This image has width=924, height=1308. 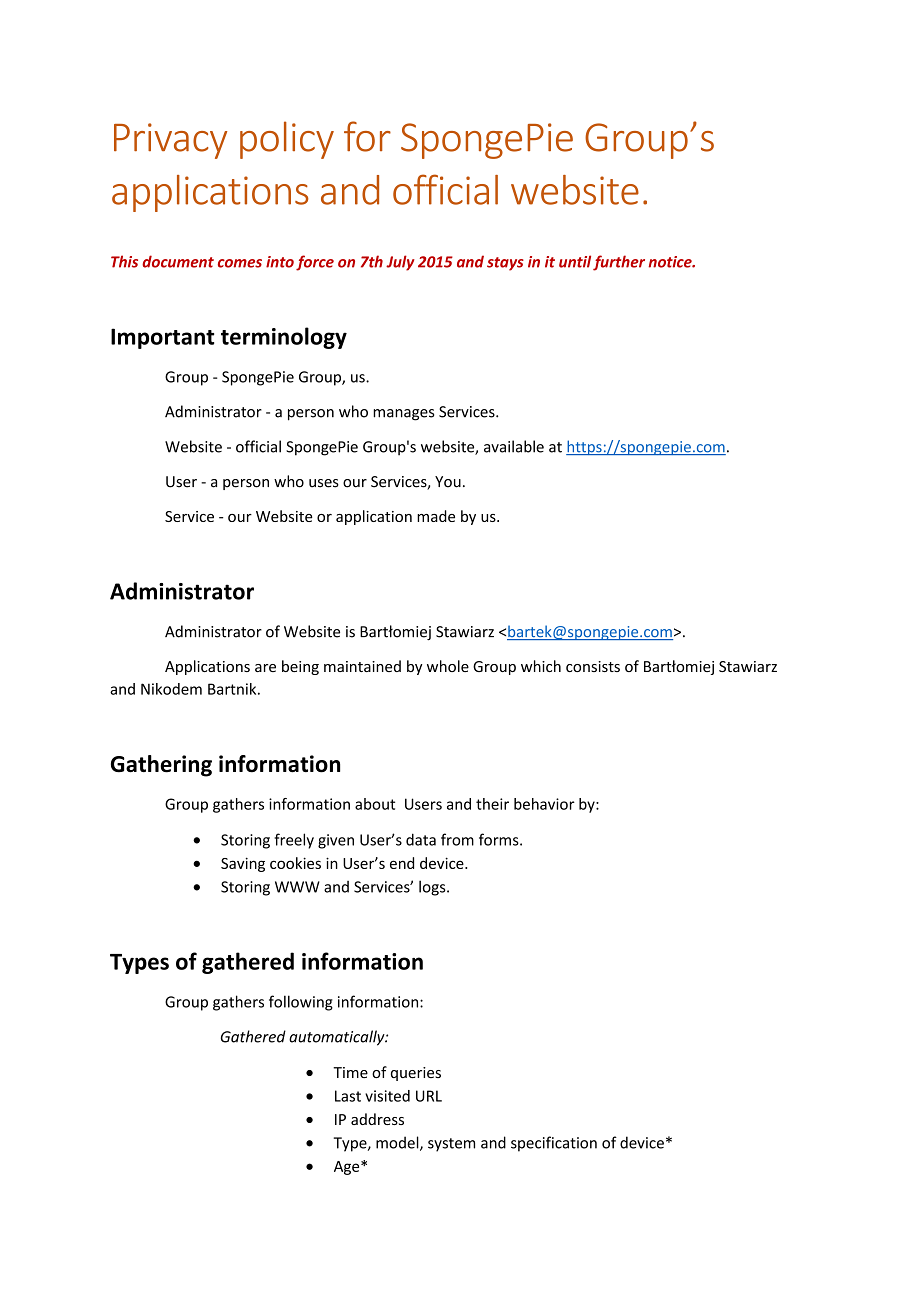 What do you see at coordinates (554, 1144) in the image?
I see `specification` at bounding box center [554, 1144].
